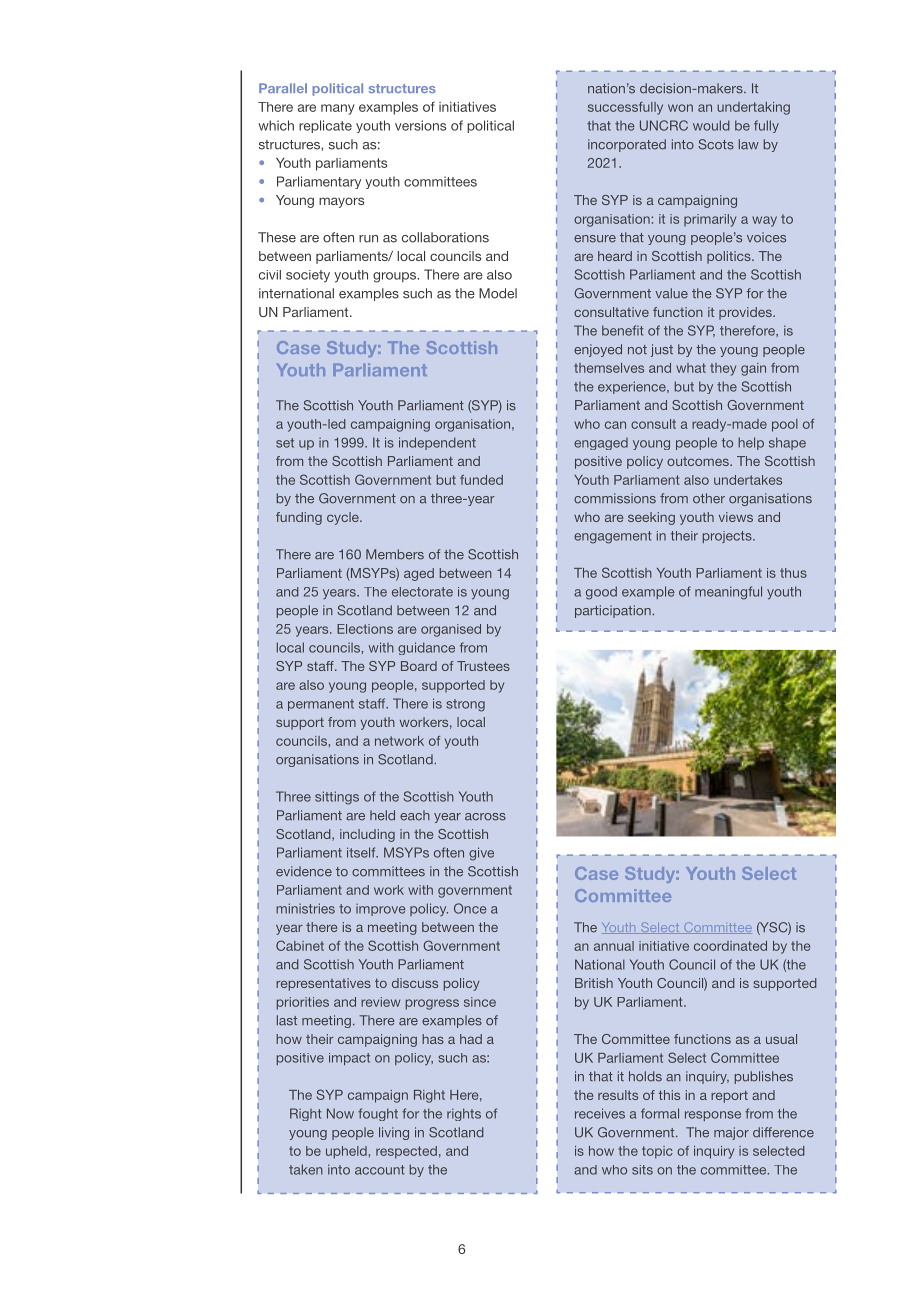  Describe the element at coordinates (325, 126) in the document. I see `replicate` at that location.
